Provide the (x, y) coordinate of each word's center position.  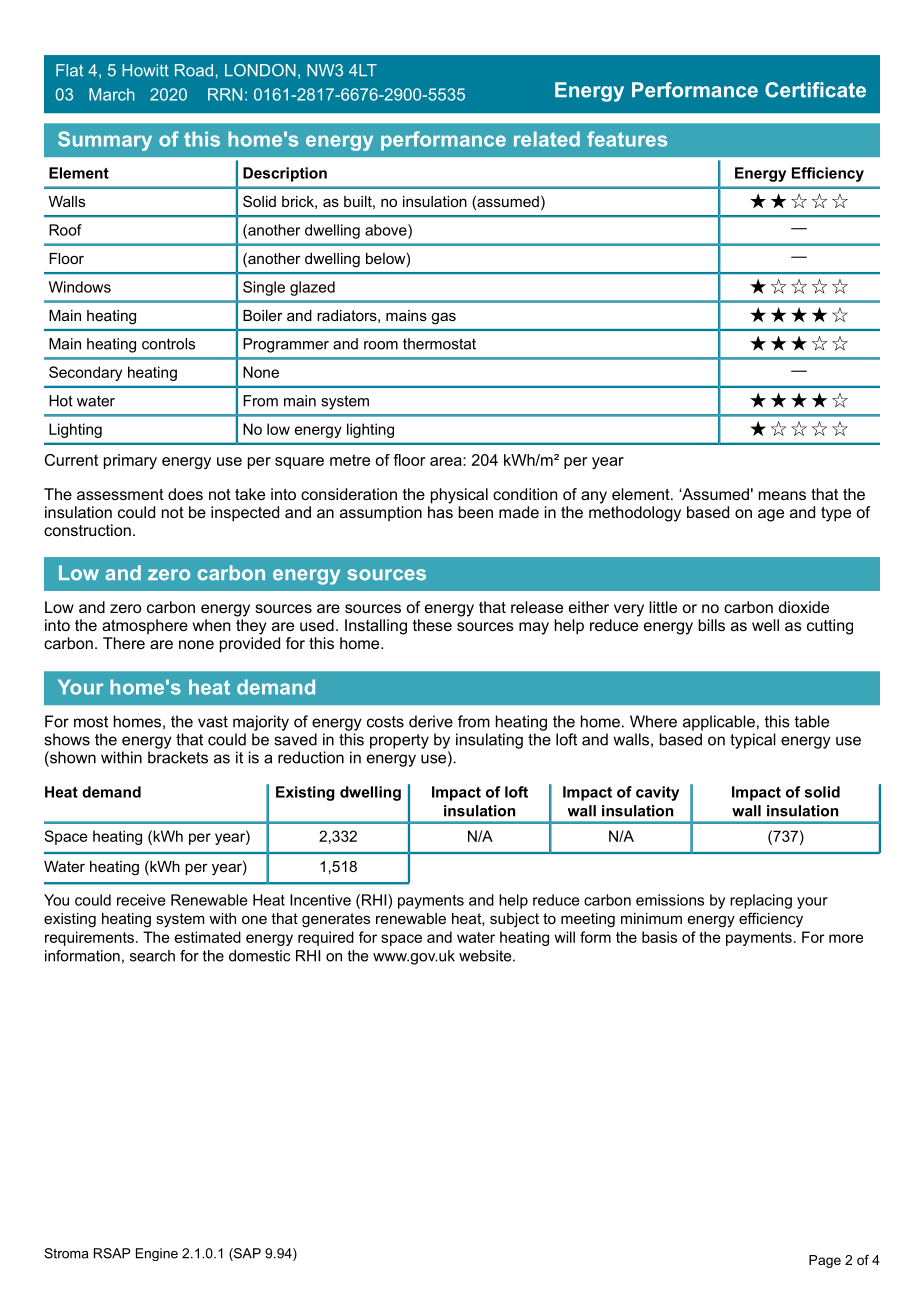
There (124, 643)
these (432, 625)
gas (443, 318)
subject (514, 920)
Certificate (815, 90)
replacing (761, 901)
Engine (157, 1254)
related (547, 139)
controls (168, 344)
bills (712, 625)
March (112, 94)
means (782, 495)
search (152, 956)
